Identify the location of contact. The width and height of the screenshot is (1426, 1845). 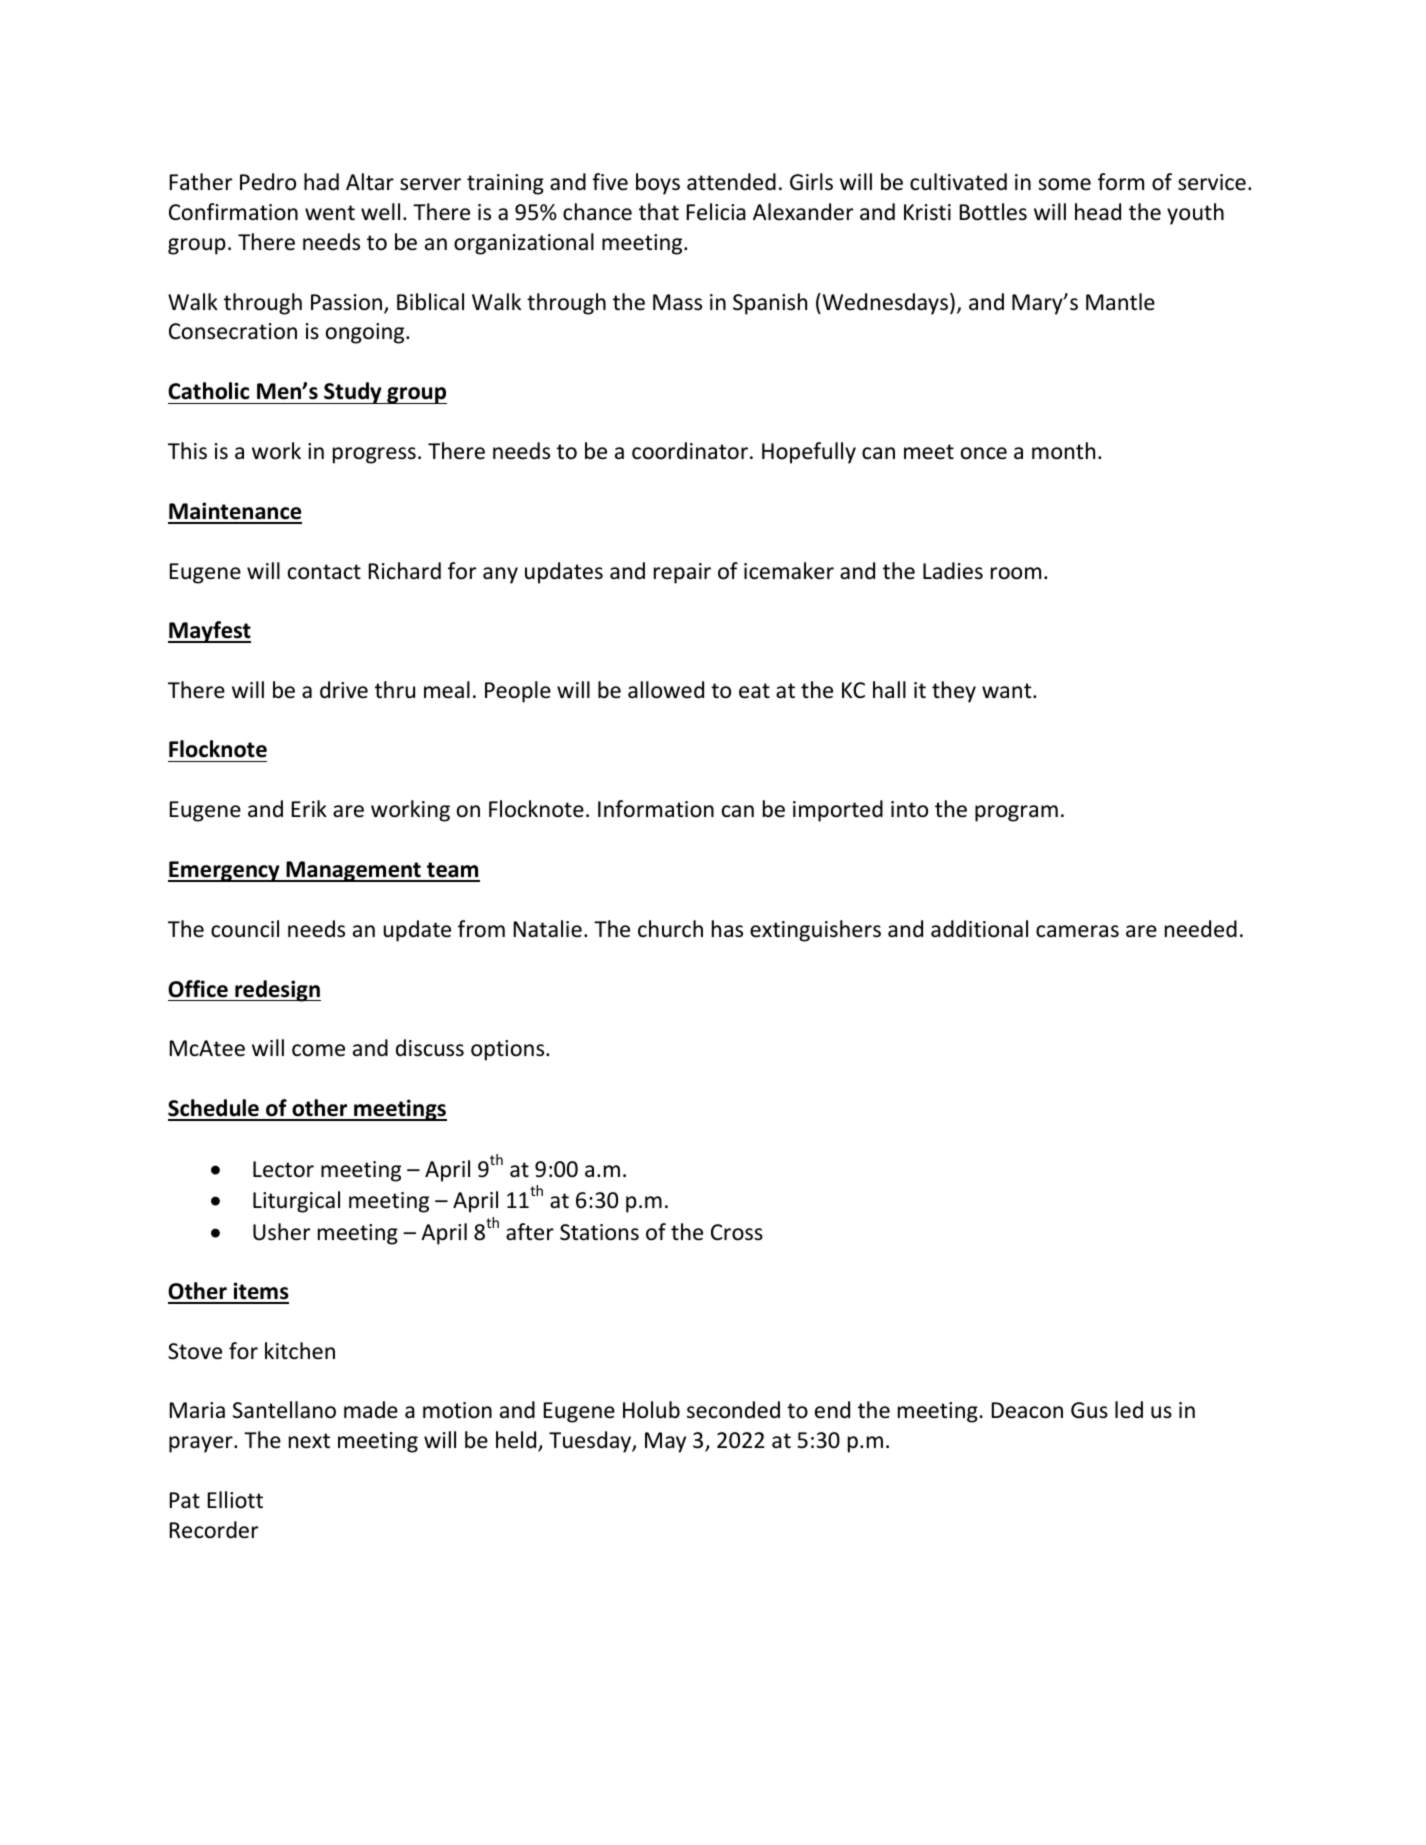
(324, 572).
